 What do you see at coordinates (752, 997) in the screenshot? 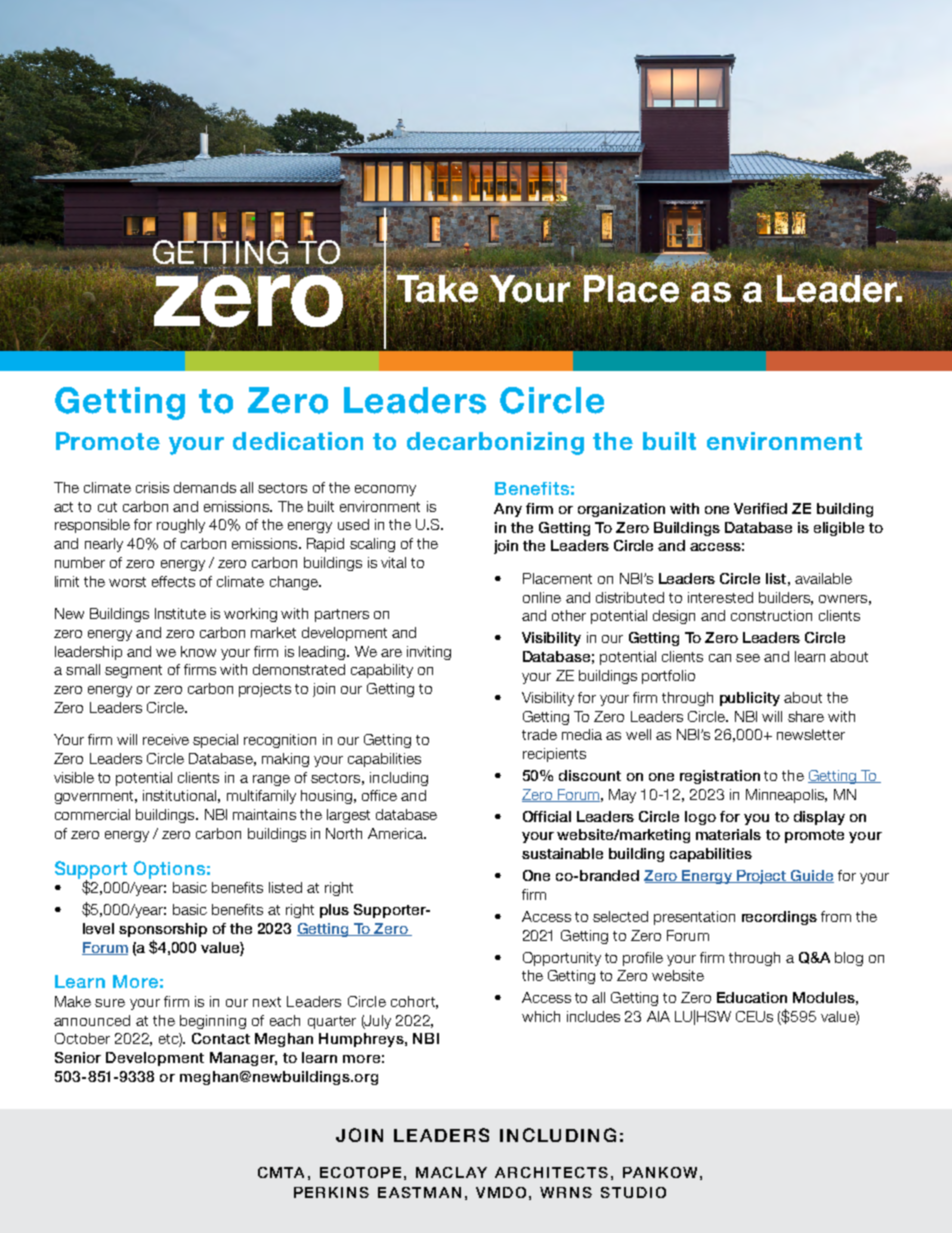
I see `Education` at bounding box center [752, 997].
